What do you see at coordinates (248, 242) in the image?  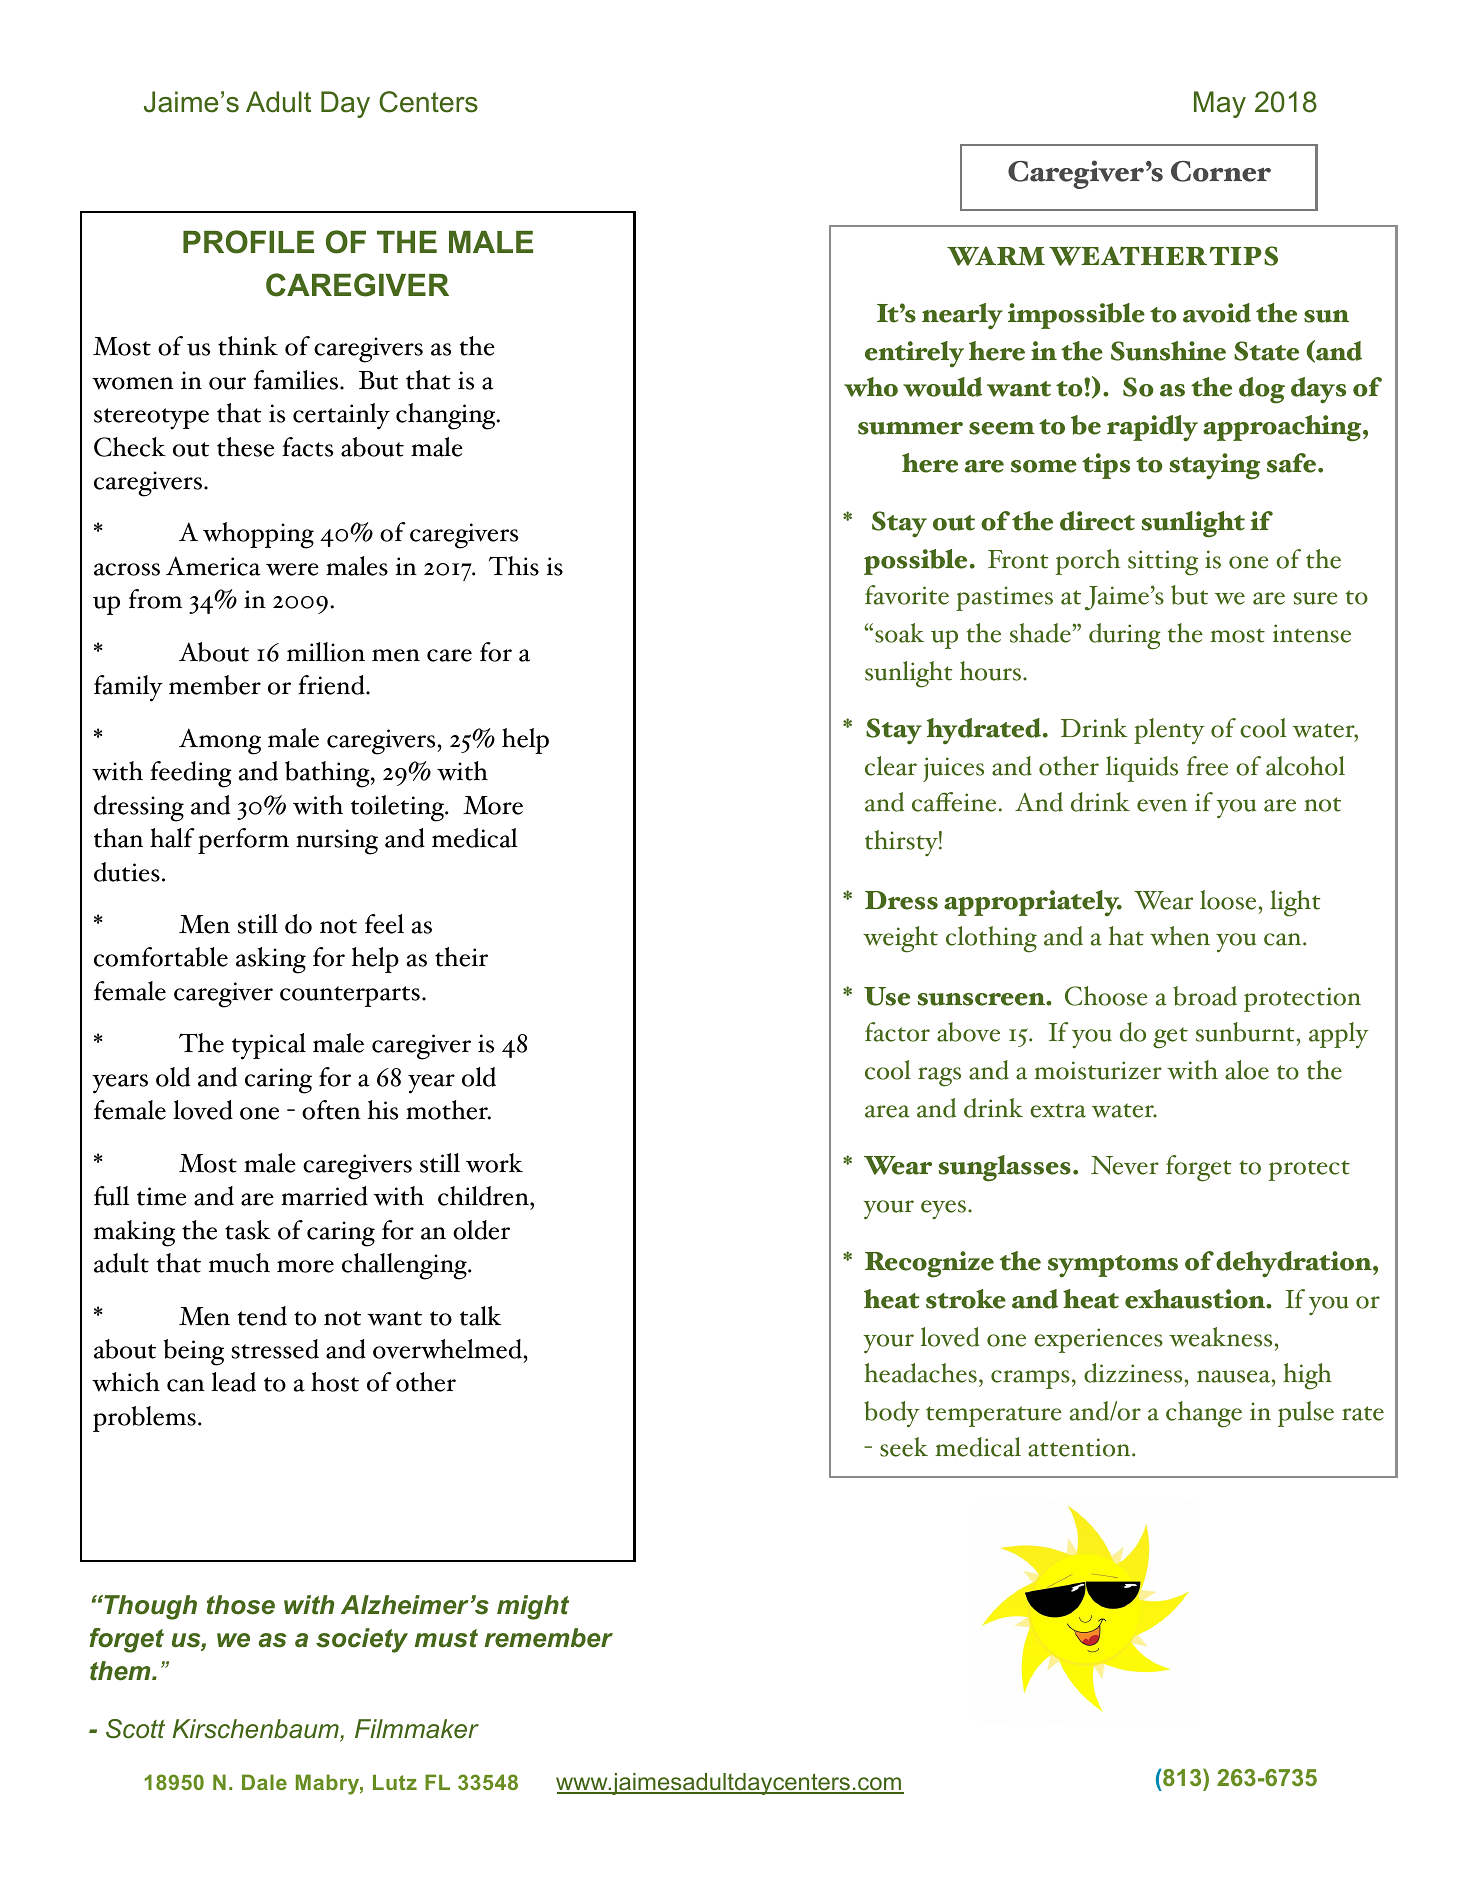 I see `PROFILE` at bounding box center [248, 242].
